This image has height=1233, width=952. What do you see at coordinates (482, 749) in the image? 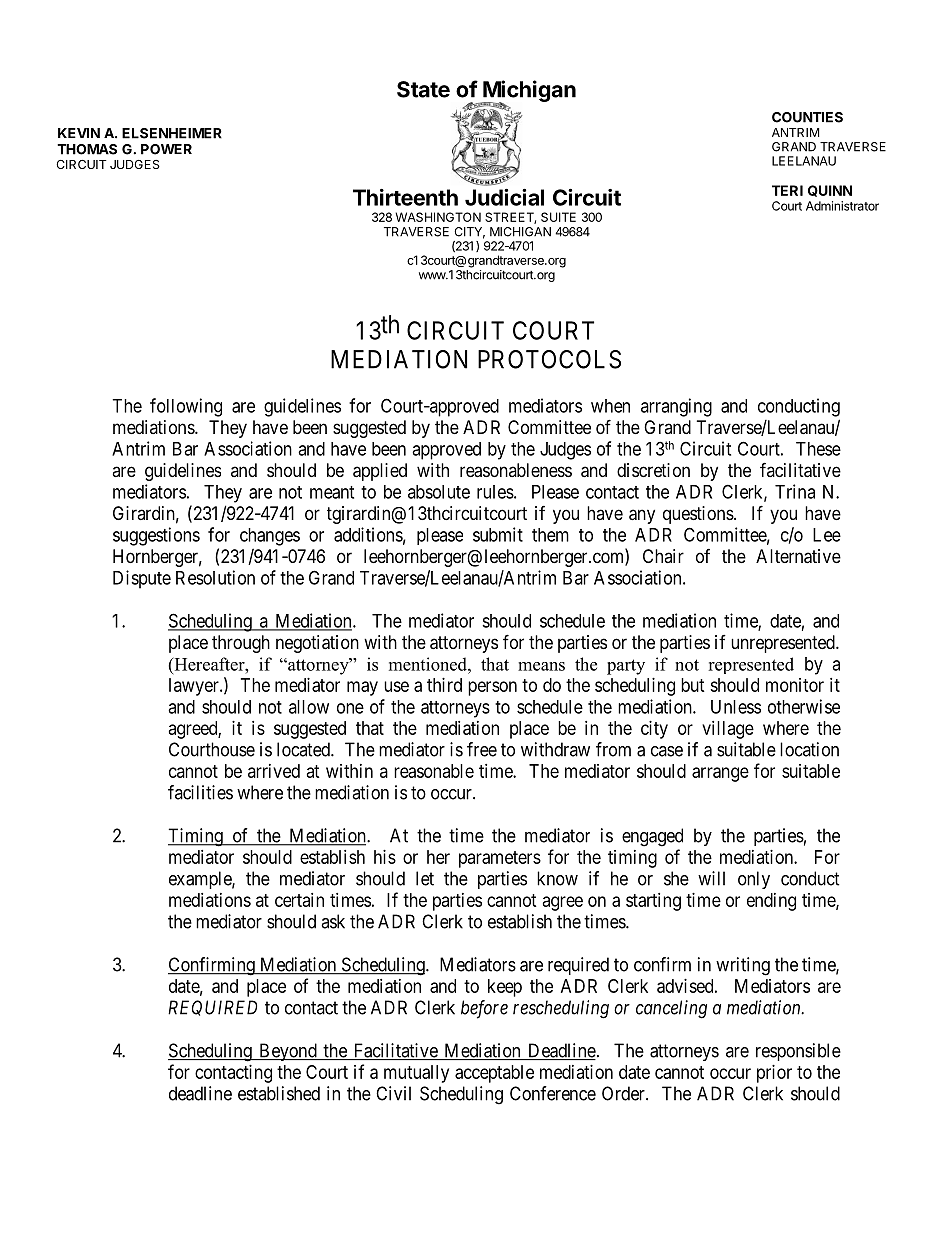
I see `free` at bounding box center [482, 749].
